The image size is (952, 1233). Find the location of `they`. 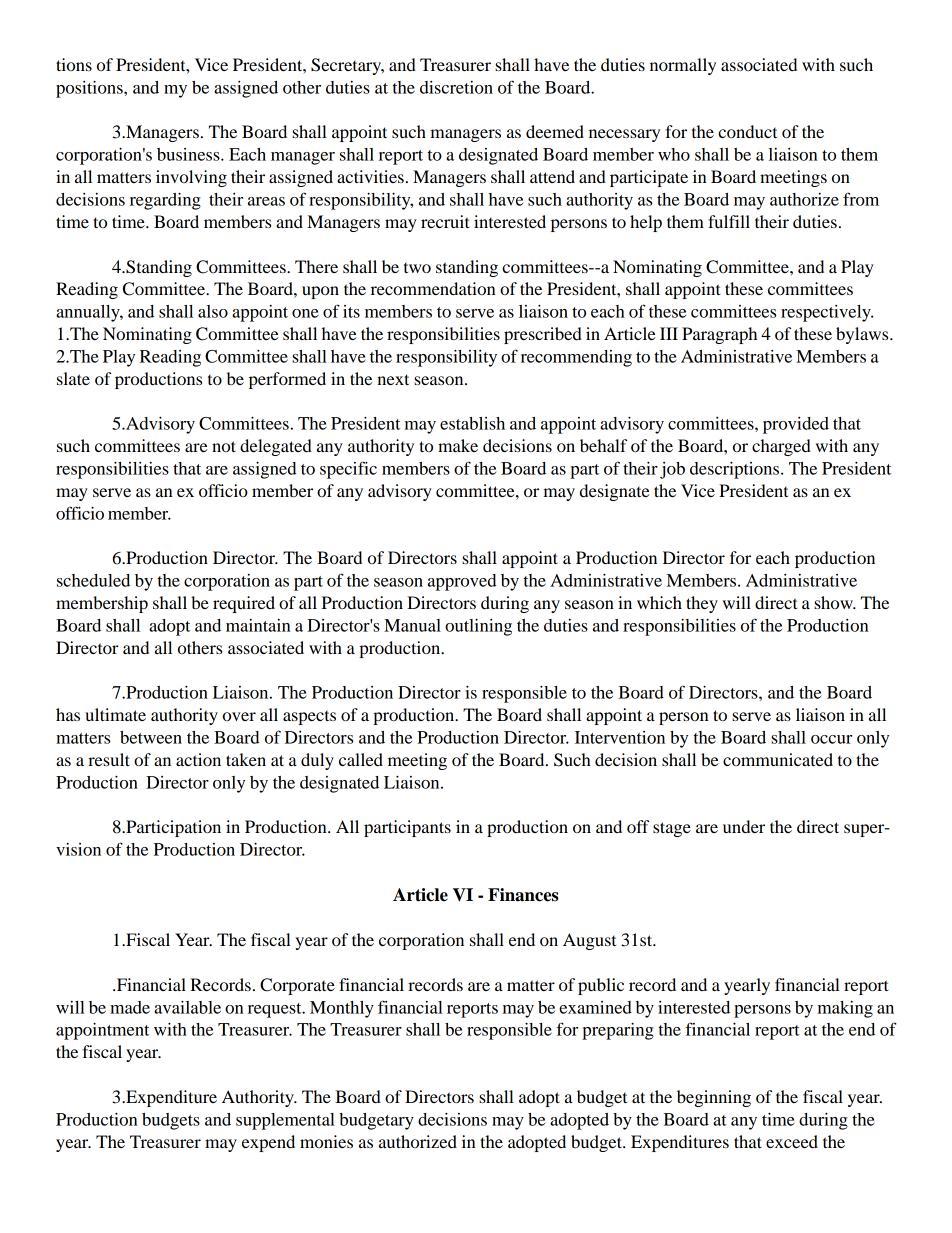

they is located at coordinates (702, 604).
